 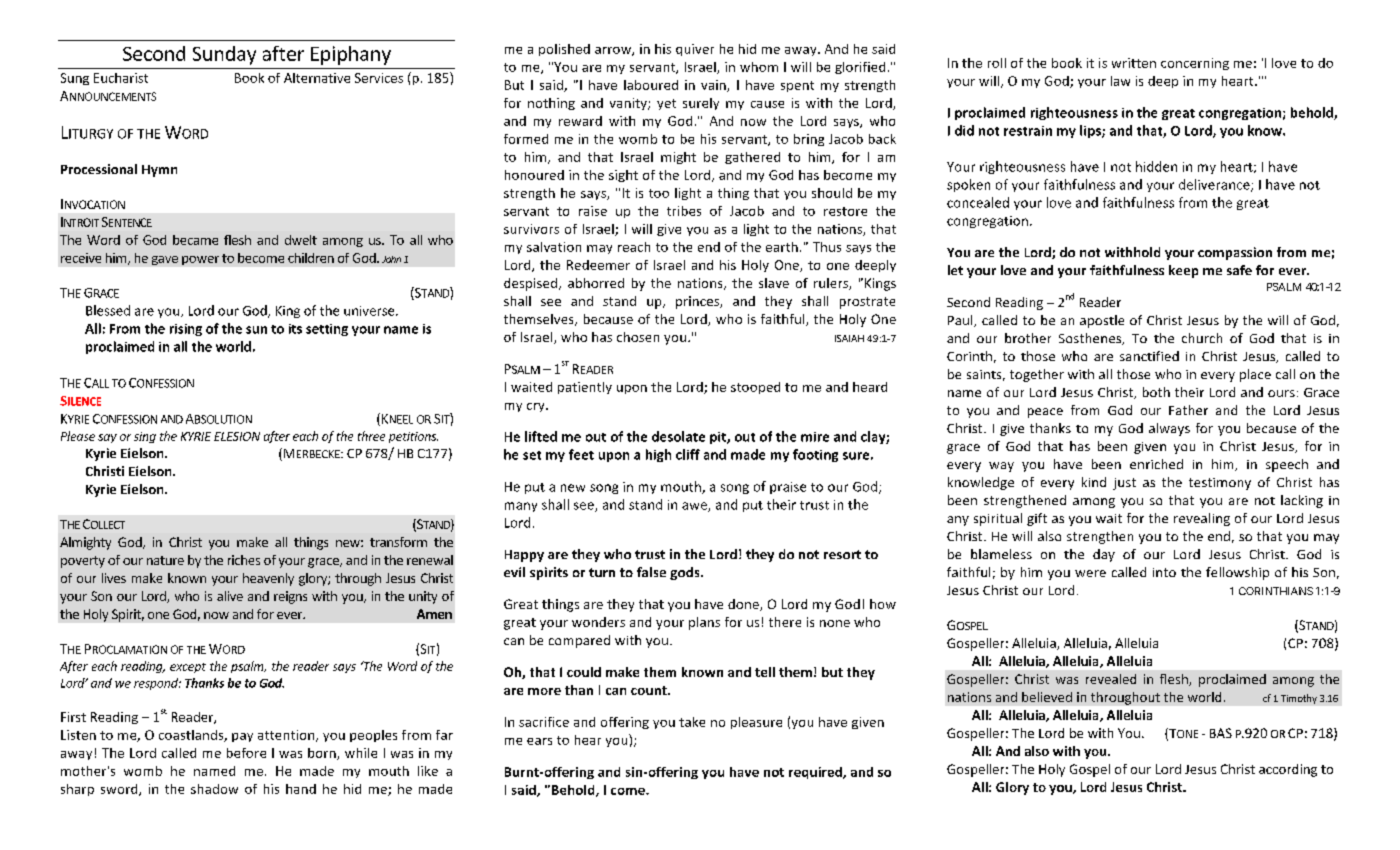 I want to click on BAS, so click(x=1221, y=733).
